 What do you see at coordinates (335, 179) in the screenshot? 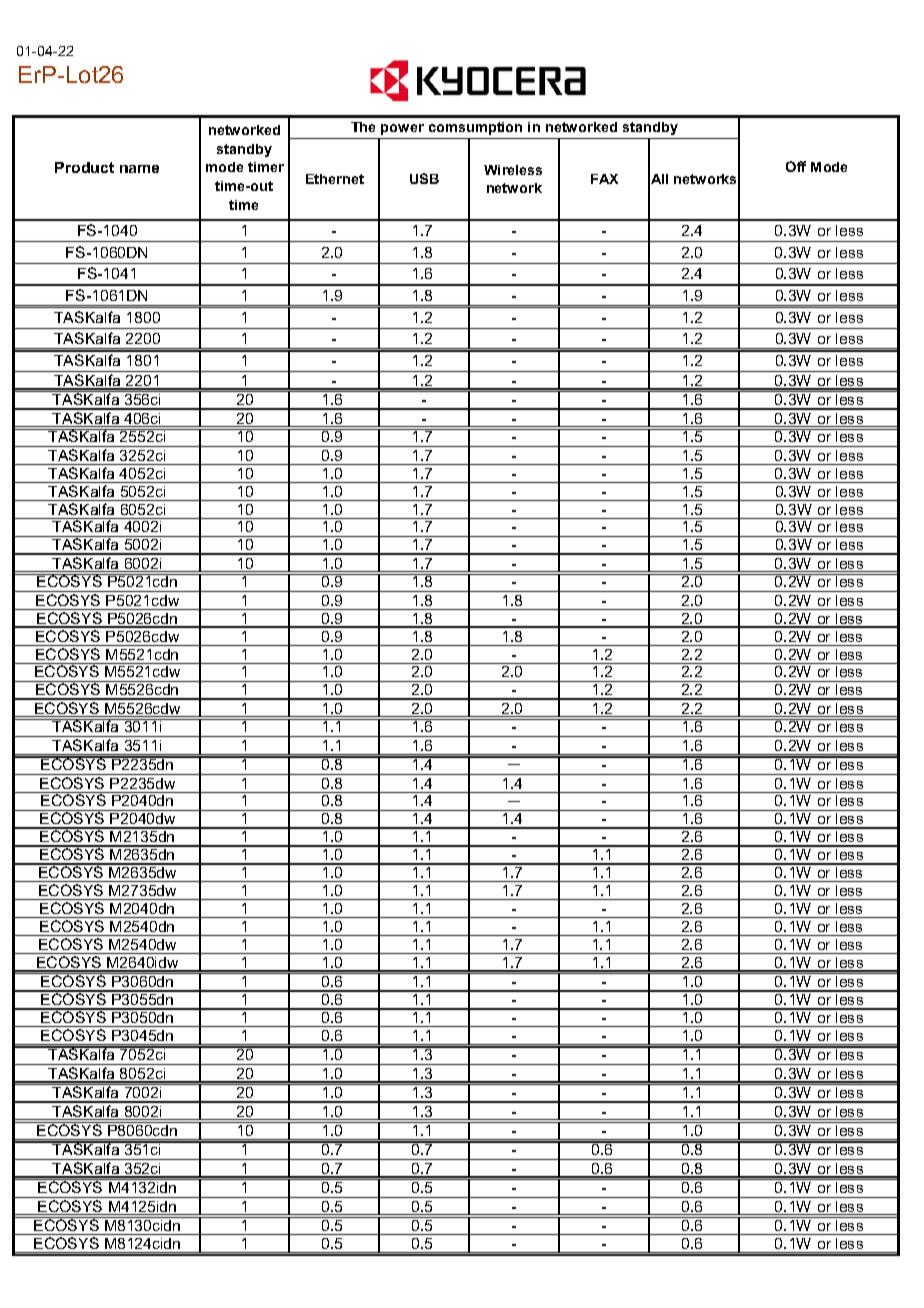
I see `Ethernet` at bounding box center [335, 179].
